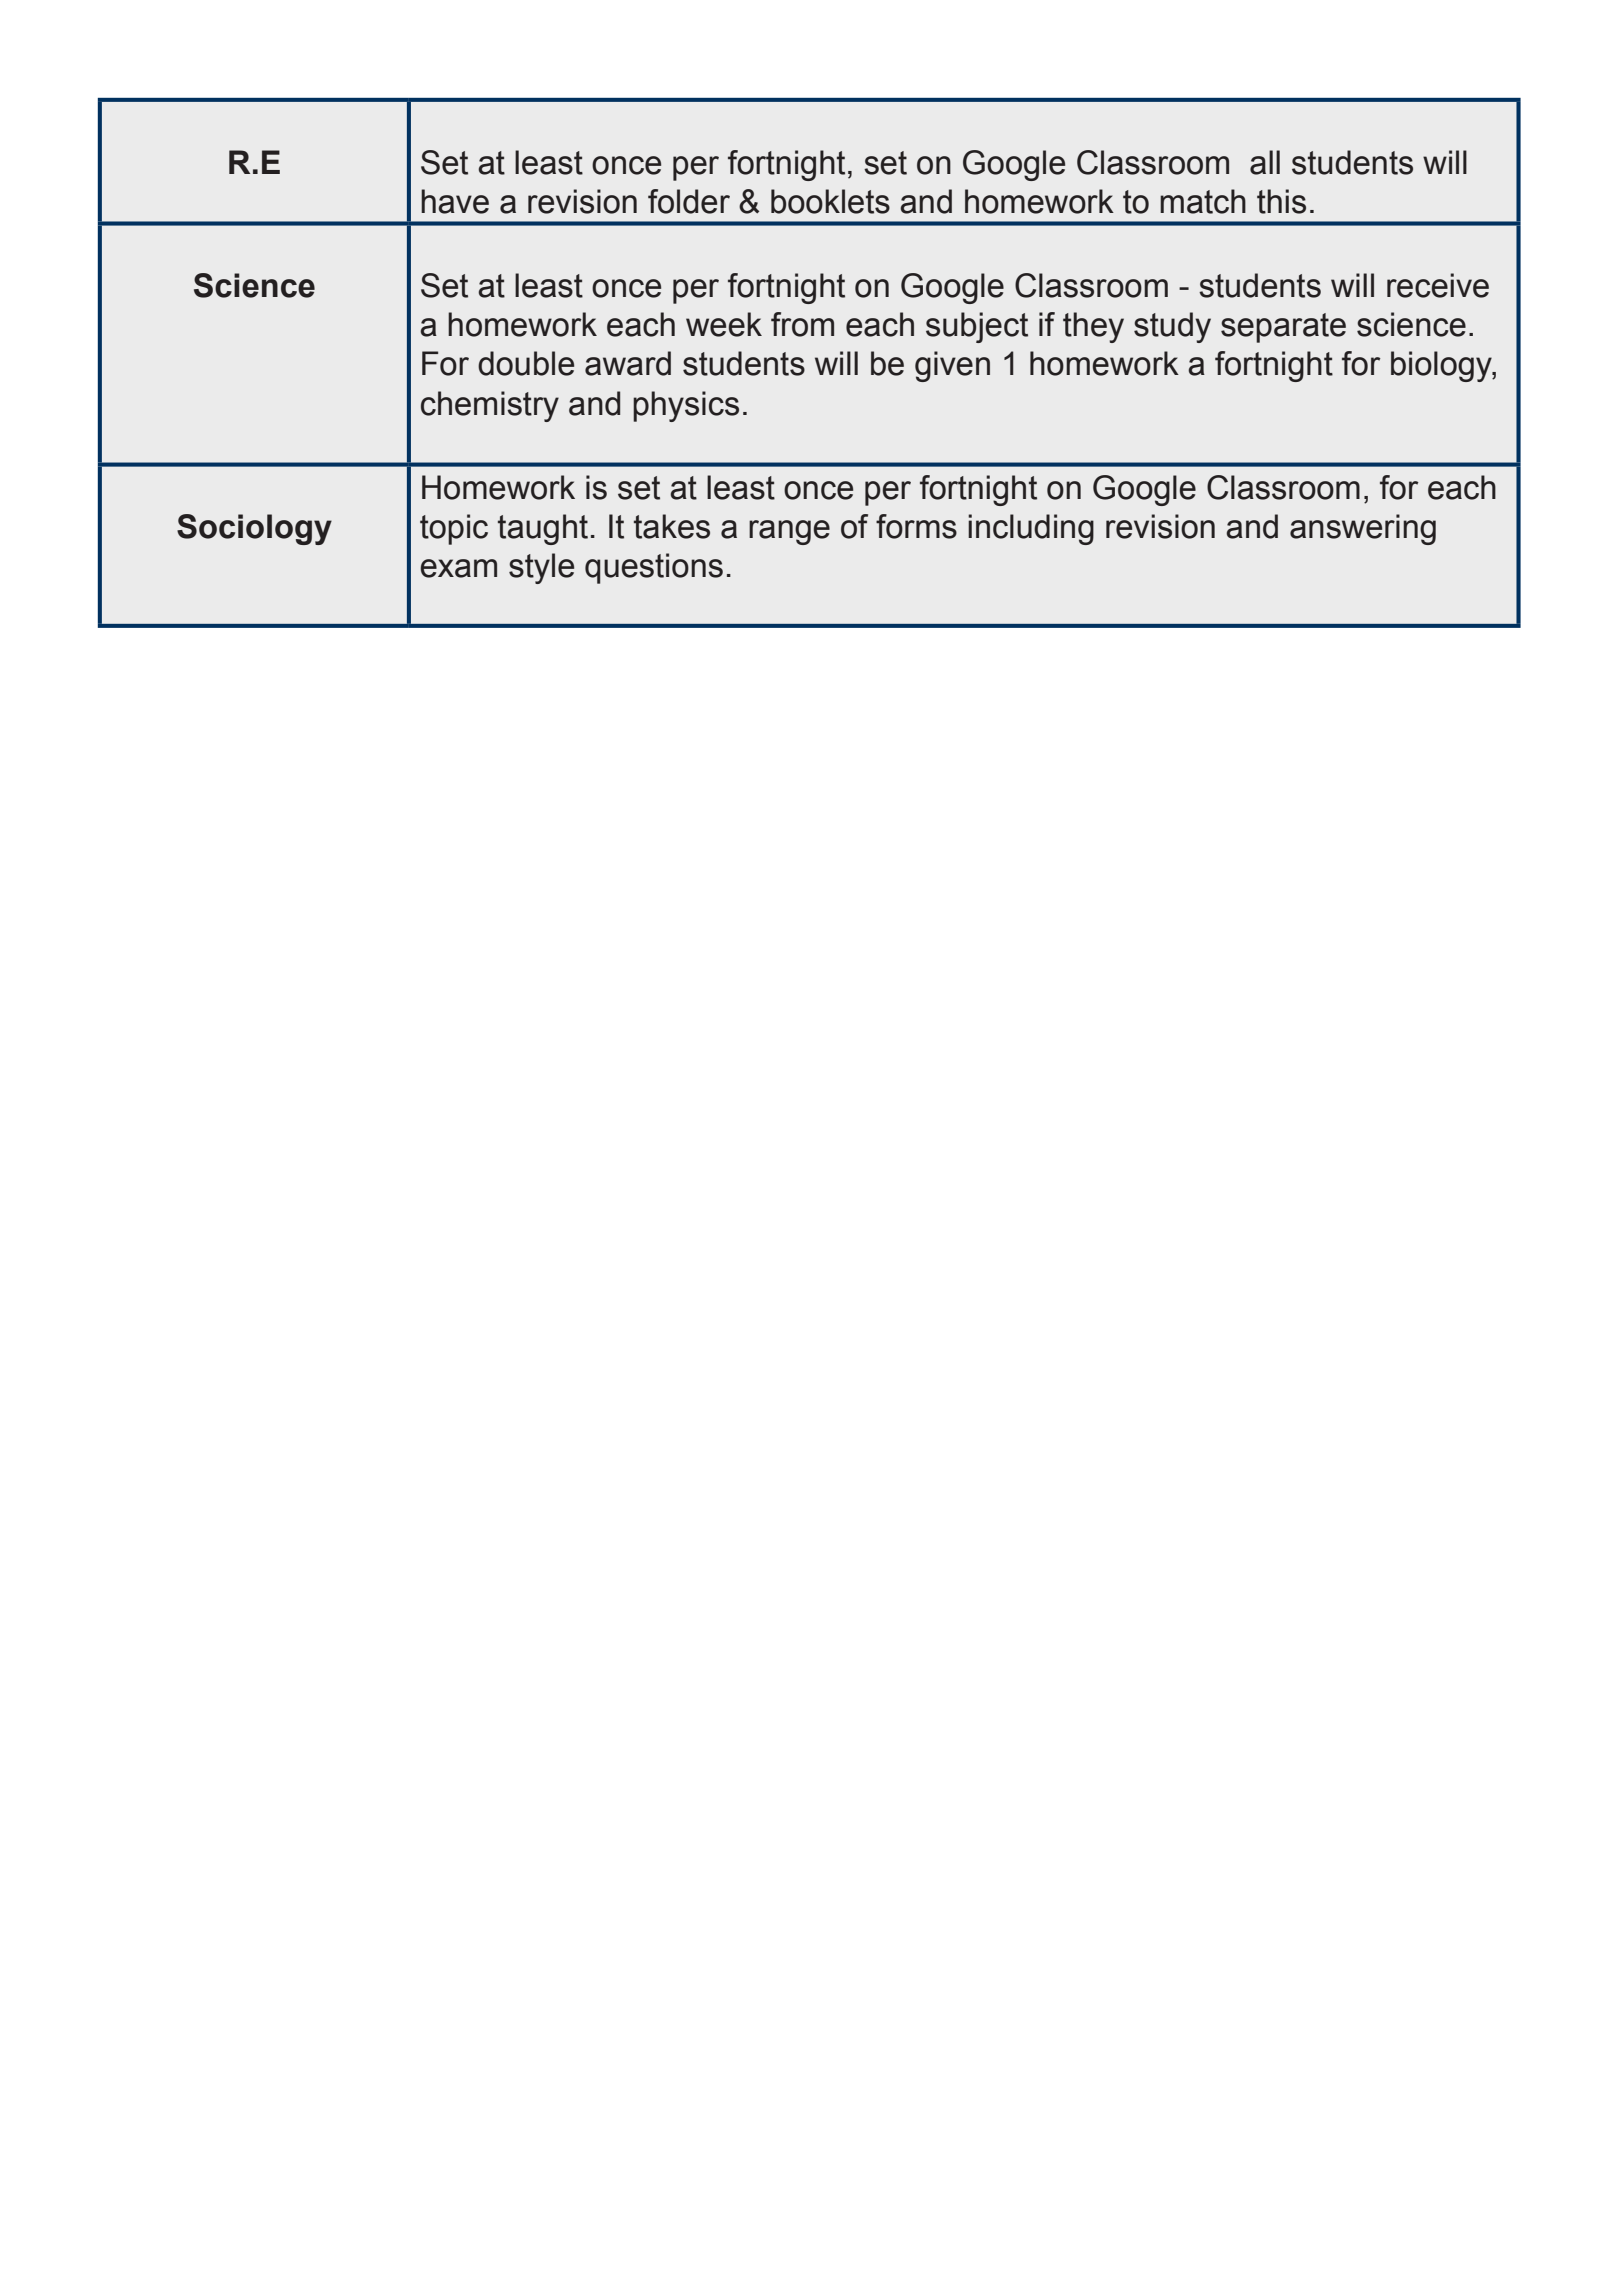 The image size is (1617, 2287). Describe the element at coordinates (1265, 162) in the screenshot. I see `all` at that location.
